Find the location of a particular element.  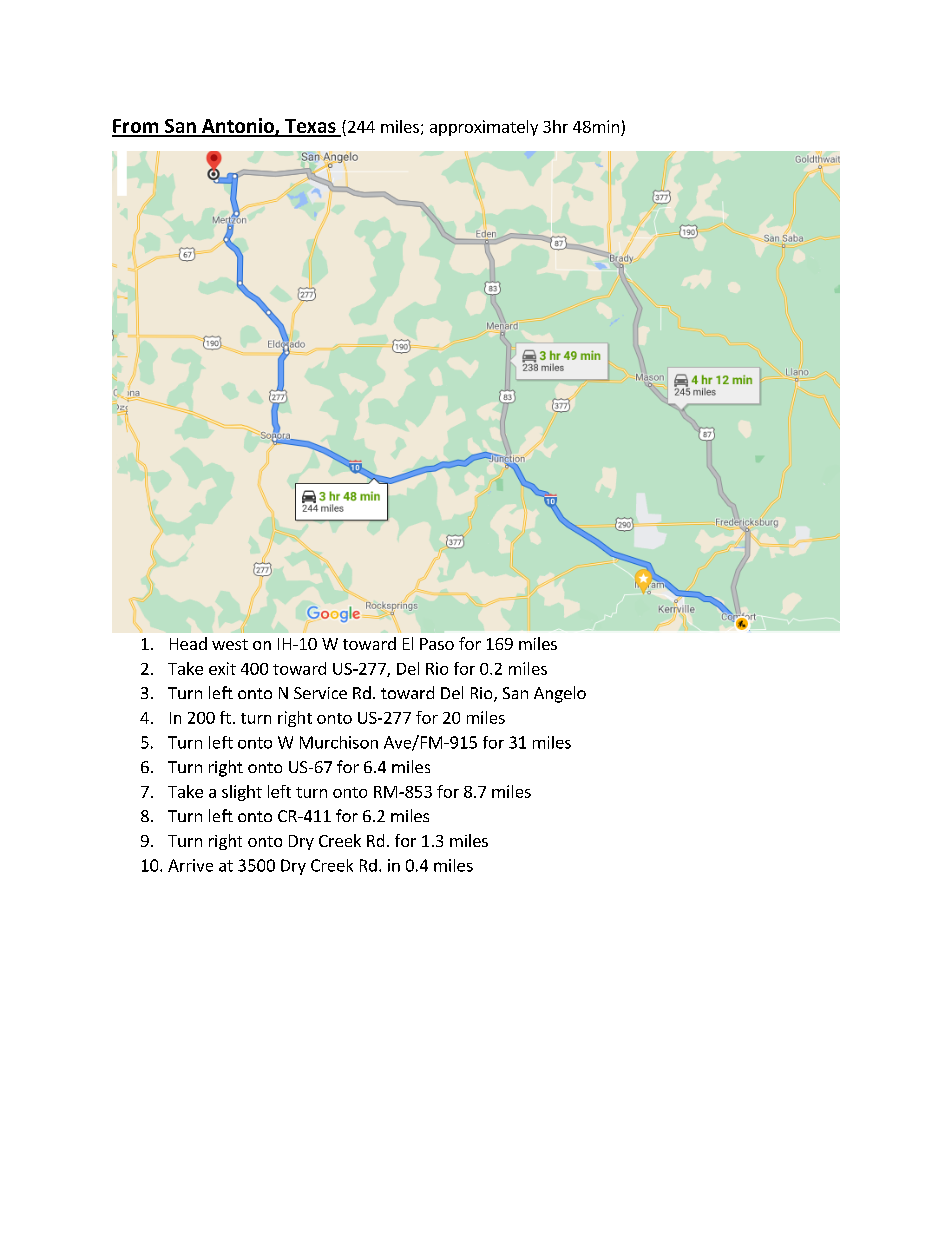

Antonio is located at coordinates (238, 127).
